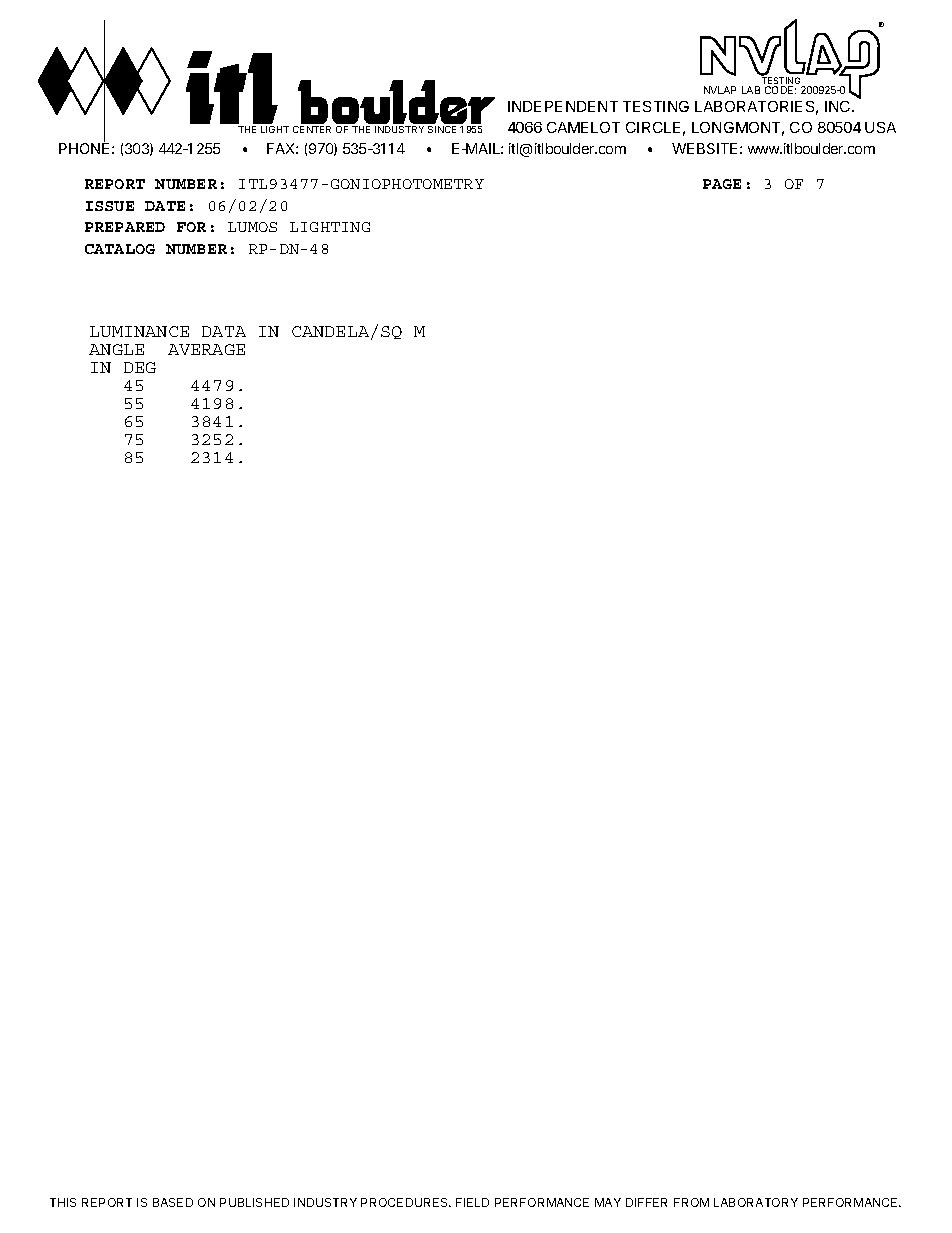 The height and width of the screenshot is (1233, 952). What do you see at coordinates (206, 349) in the screenshot?
I see `AVERAGE` at bounding box center [206, 349].
